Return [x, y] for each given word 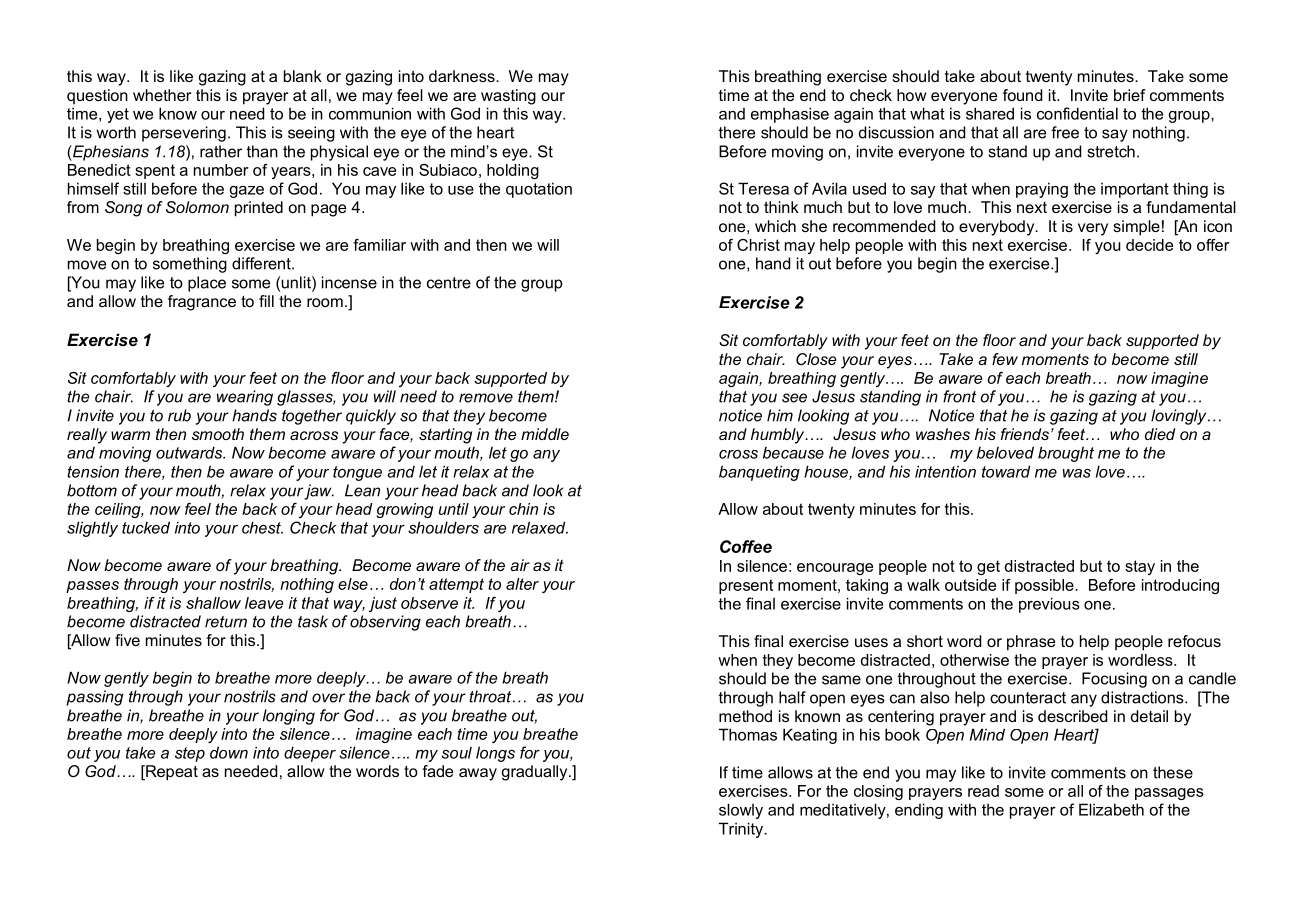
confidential [1077, 113]
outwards [190, 452]
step [190, 754]
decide [1149, 245]
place [207, 284]
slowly [741, 811]
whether [162, 95]
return [226, 622]
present [746, 586]
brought [1066, 454]
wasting [508, 97]
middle [545, 434]
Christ [758, 245]
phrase [1031, 643]
